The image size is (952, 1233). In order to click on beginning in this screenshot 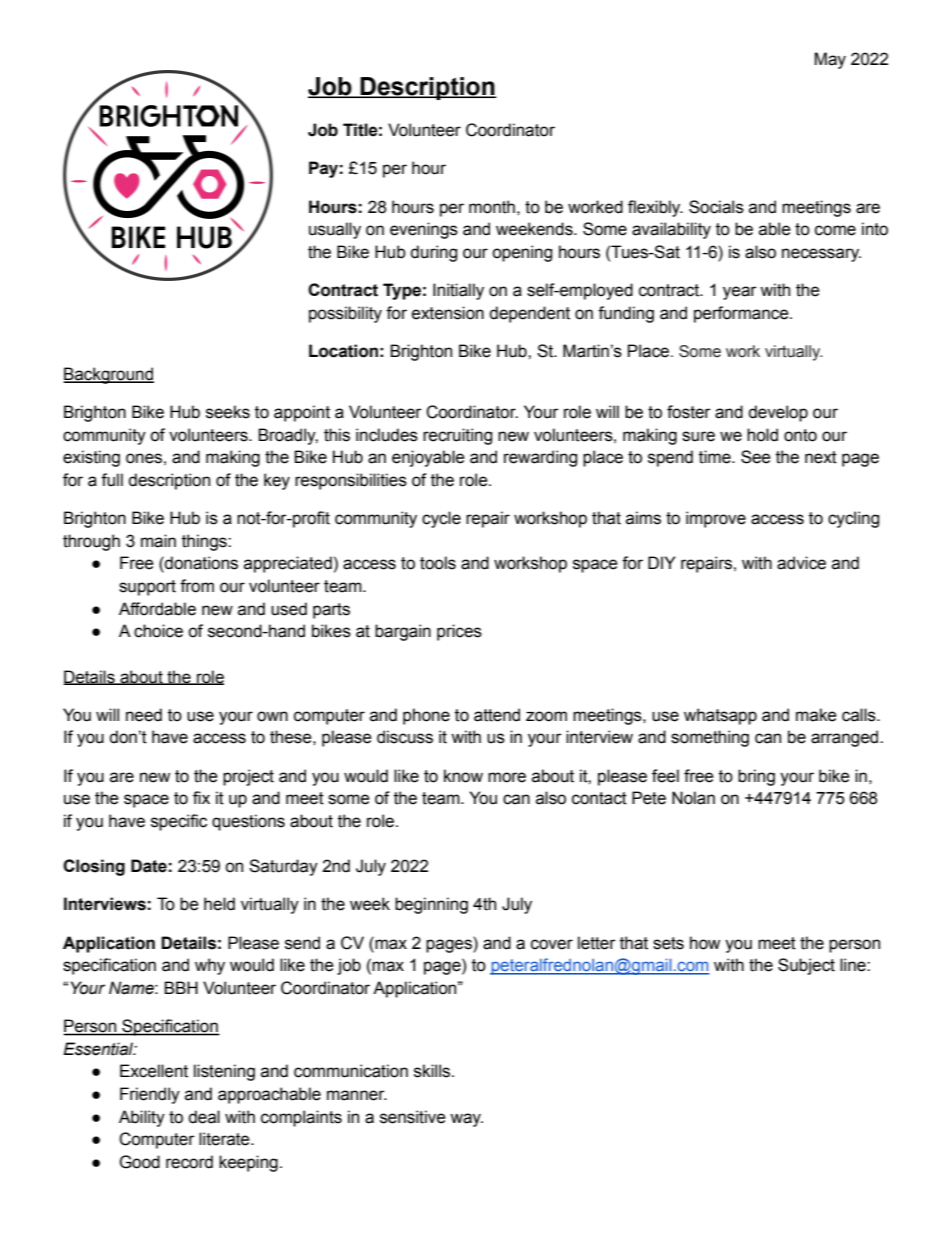, I will do `click(431, 905)`.
